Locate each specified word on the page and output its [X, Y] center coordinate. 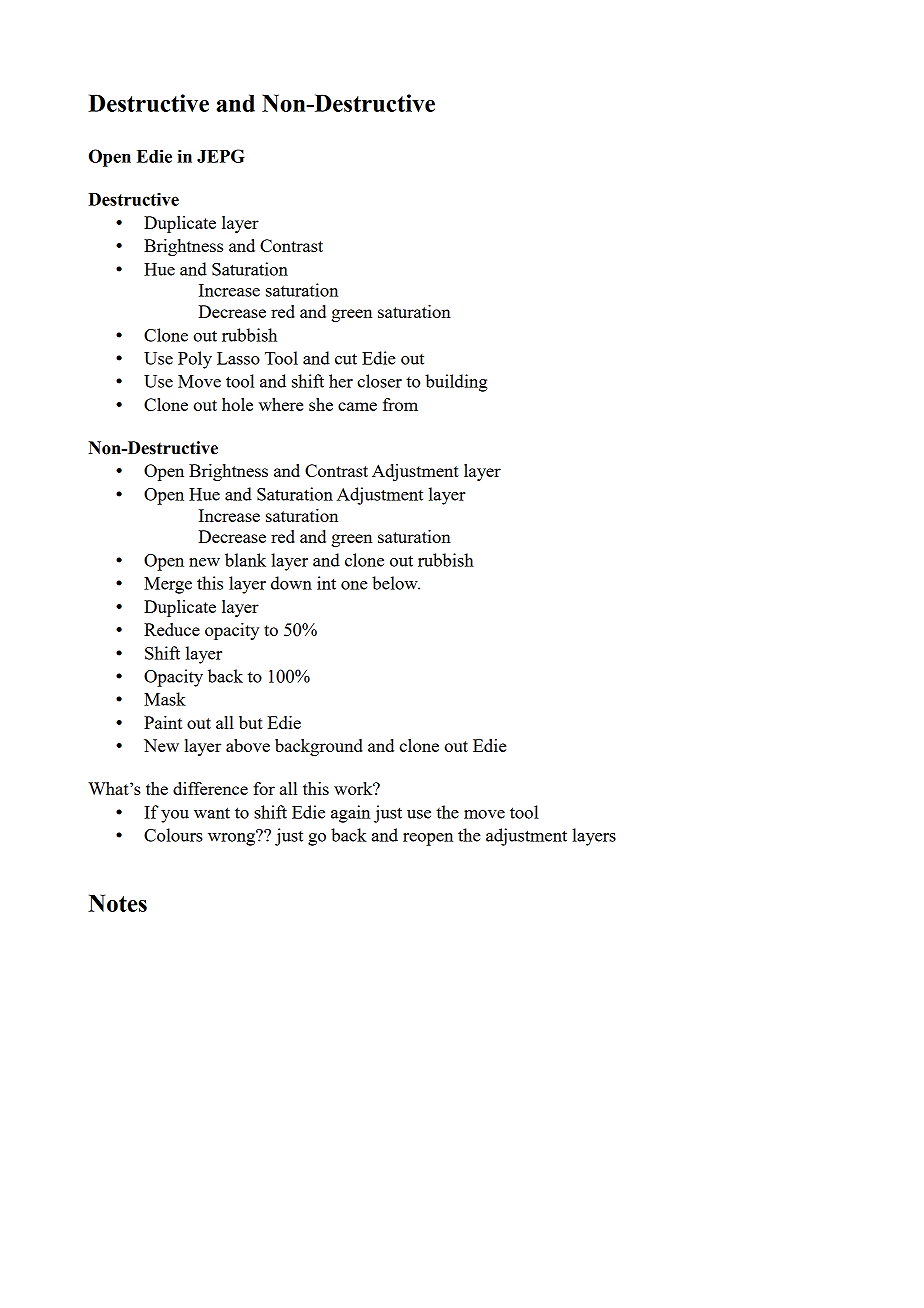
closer [379, 381]
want [212, 813]
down [291, 583]
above [248, 745]
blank [245, 560]
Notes [117, 903]
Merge [168, 585]
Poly [195, 360]
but [251, 722]
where [281, 404]
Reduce [172, 629]
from [400, 404]
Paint [163, 722]
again [350, 814]
